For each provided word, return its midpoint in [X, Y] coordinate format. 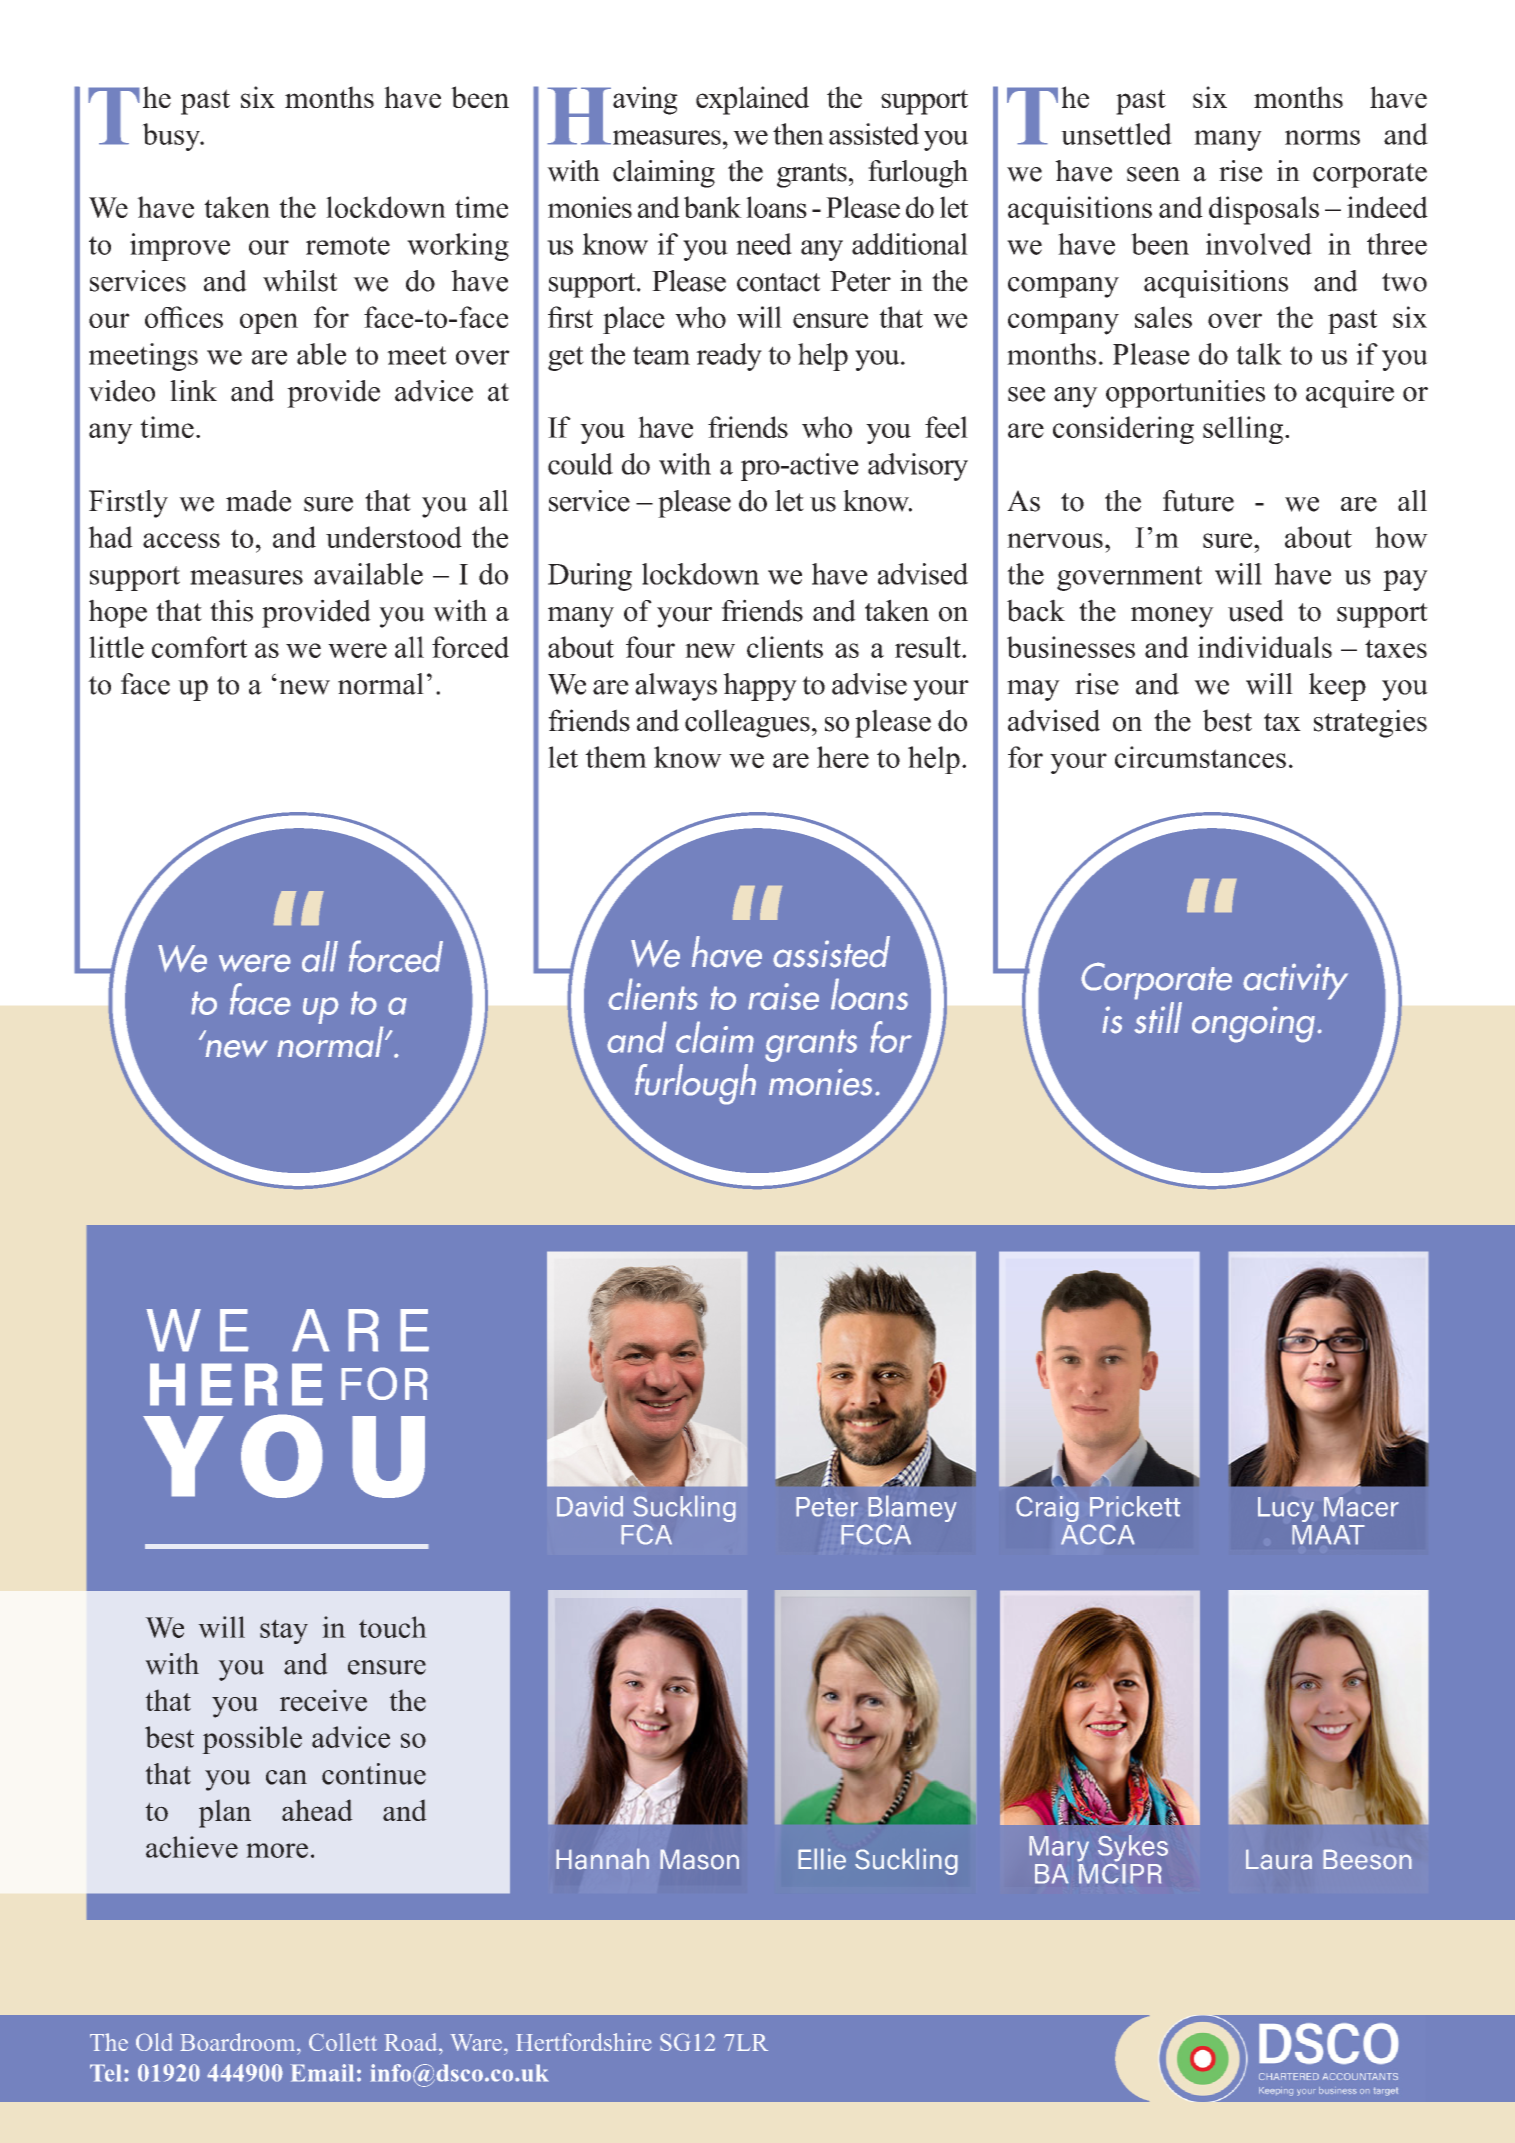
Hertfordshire [584, 2042]
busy [172, 137]
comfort [200, 647]
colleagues [747, 723]
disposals [1264, 210]
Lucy [1286, 1509]
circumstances [1200, 757]
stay [284, 1631]
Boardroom [239, 2042]
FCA [646, 1534]
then [798, 134]
